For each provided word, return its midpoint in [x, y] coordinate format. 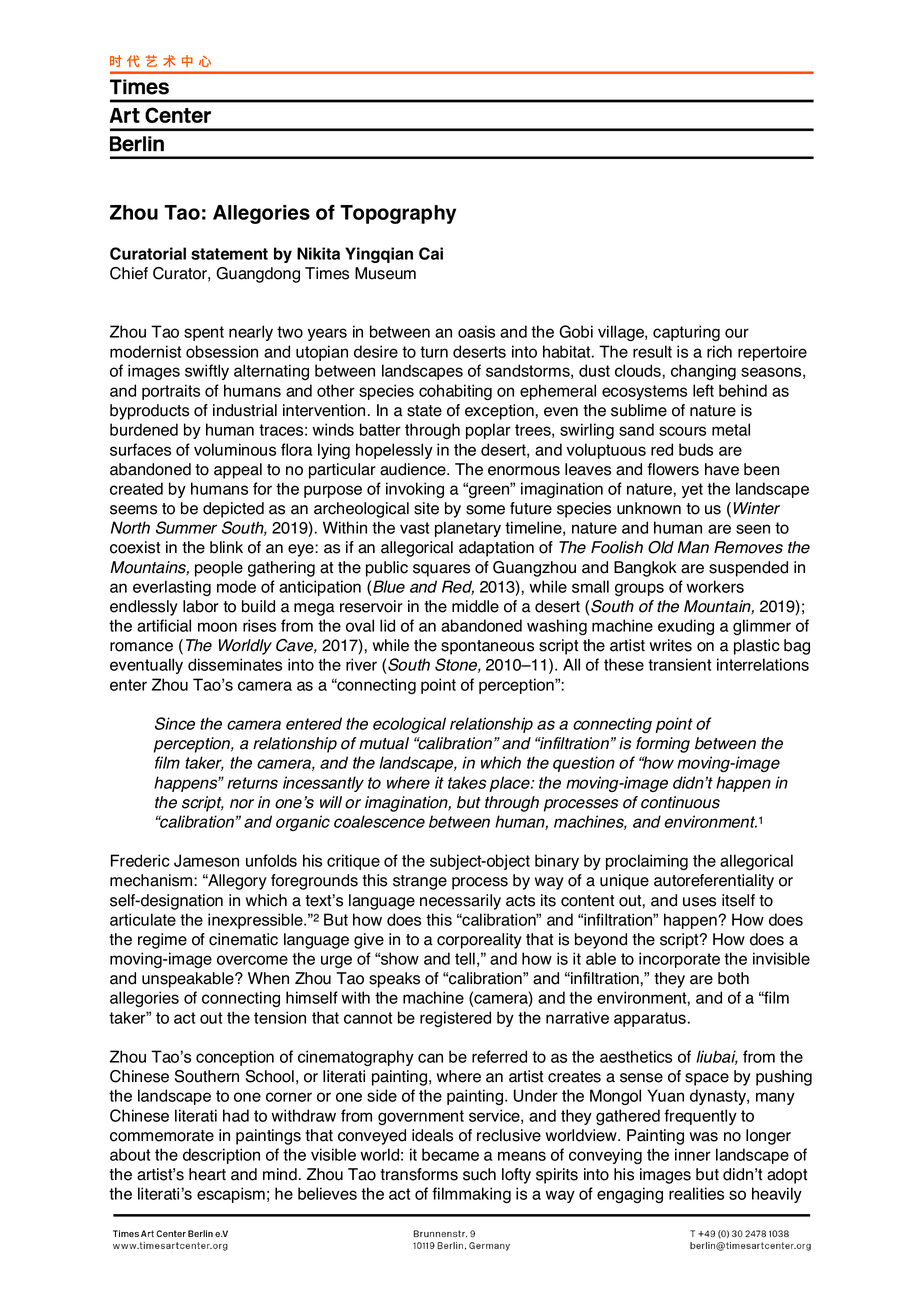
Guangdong [258, 275]
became [450, 1154]
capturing [686, 333]
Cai [431, 253]
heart [207, 1174]
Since [175, 723]
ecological [409, 725]
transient [679, 664]
